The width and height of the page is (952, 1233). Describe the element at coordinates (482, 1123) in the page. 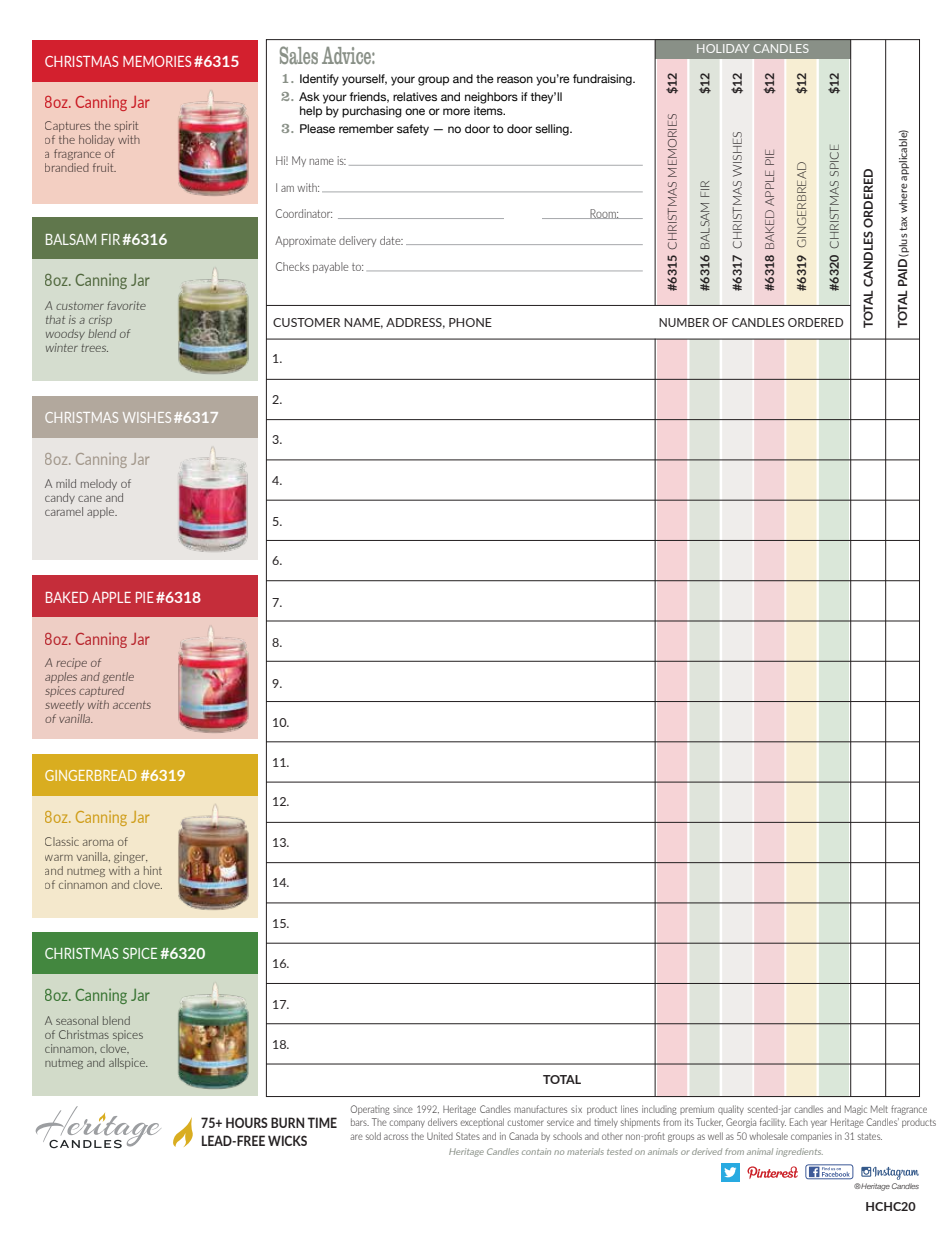

I see `exceptional` at that location.
